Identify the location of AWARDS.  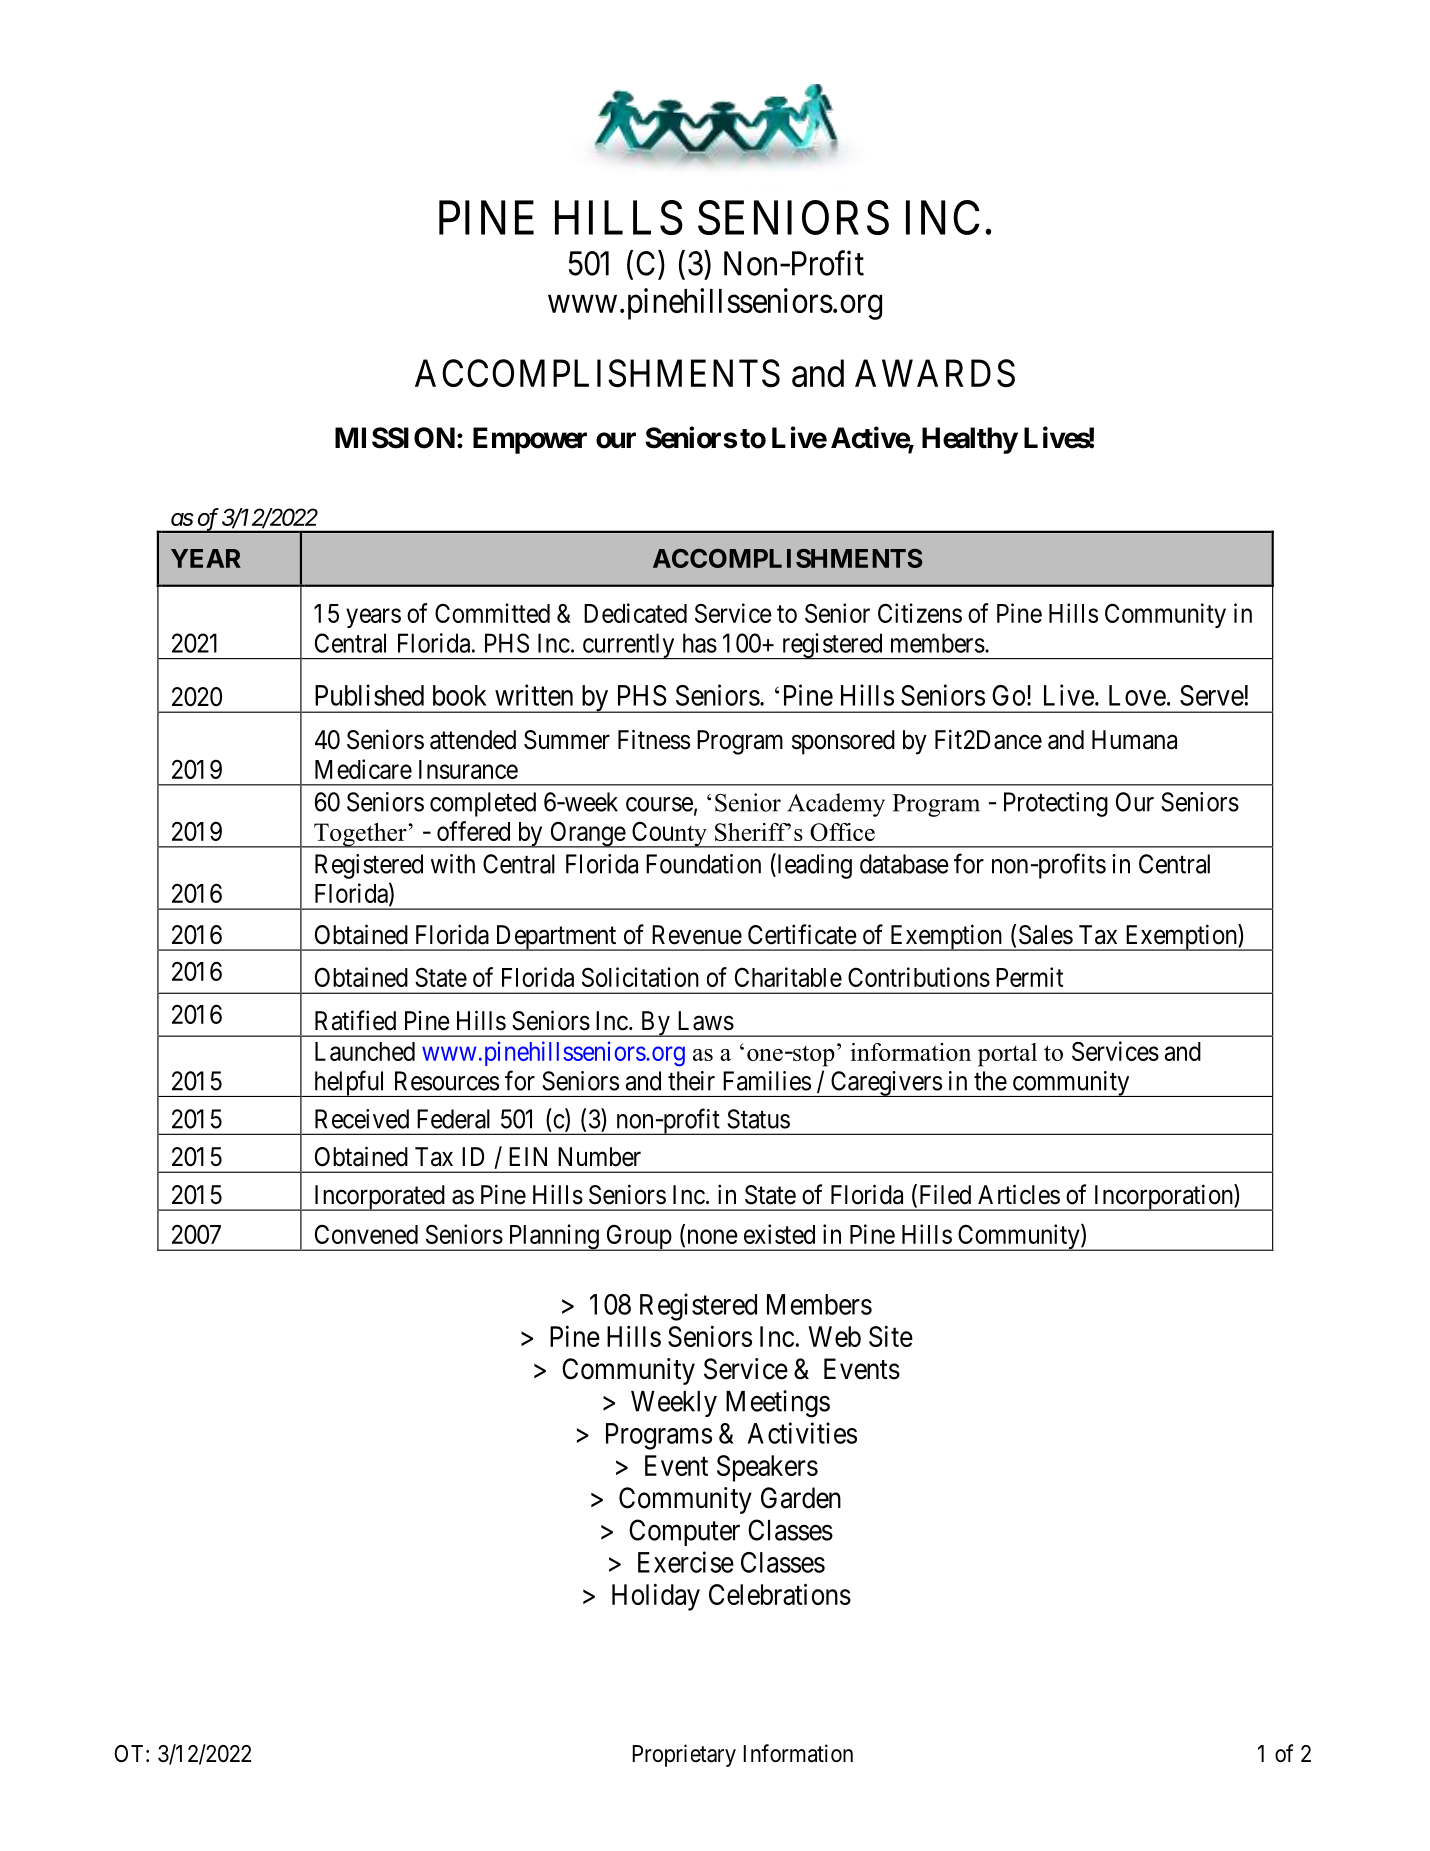
(935, 373).
